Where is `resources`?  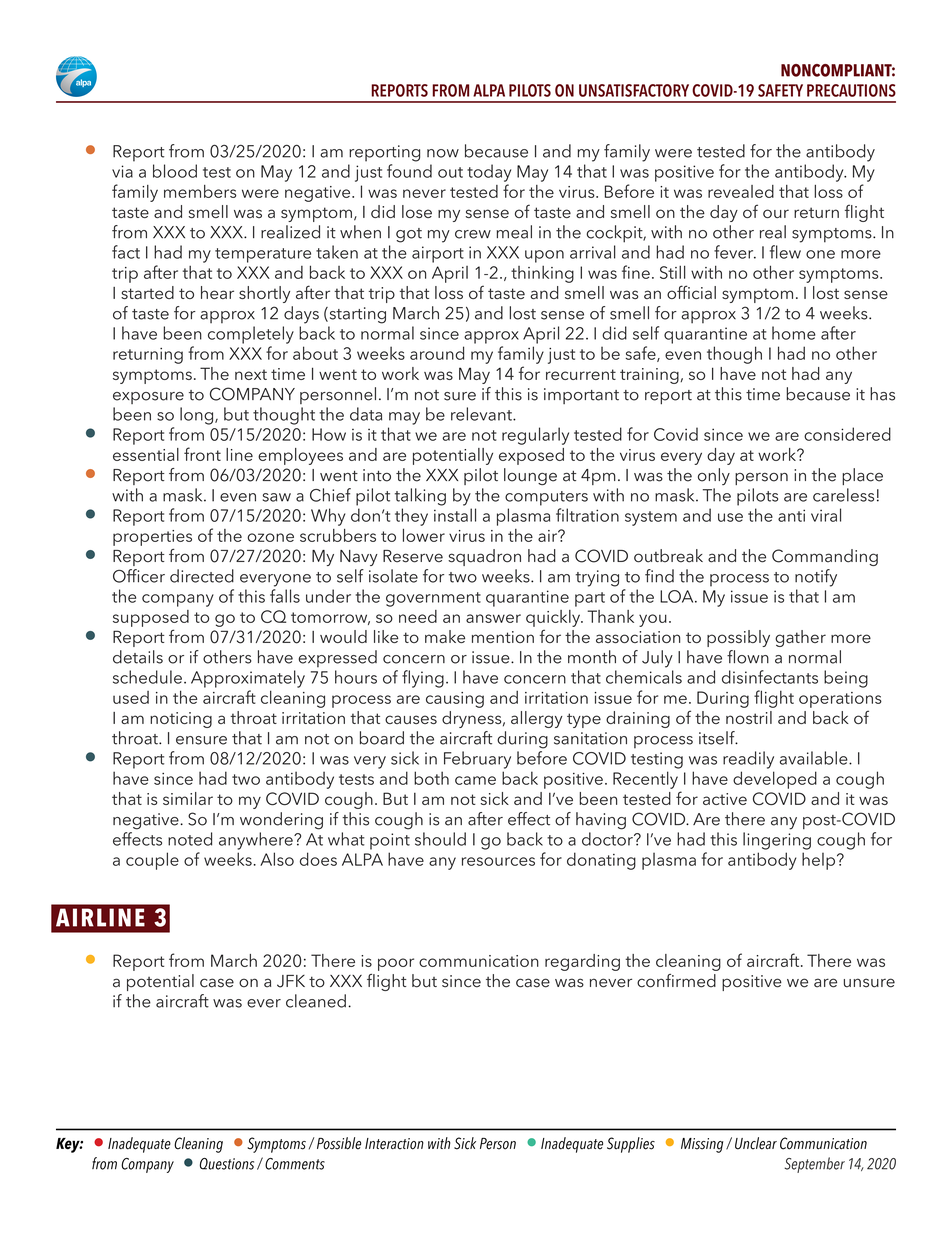
resources is located at coordinates (498, 861).
